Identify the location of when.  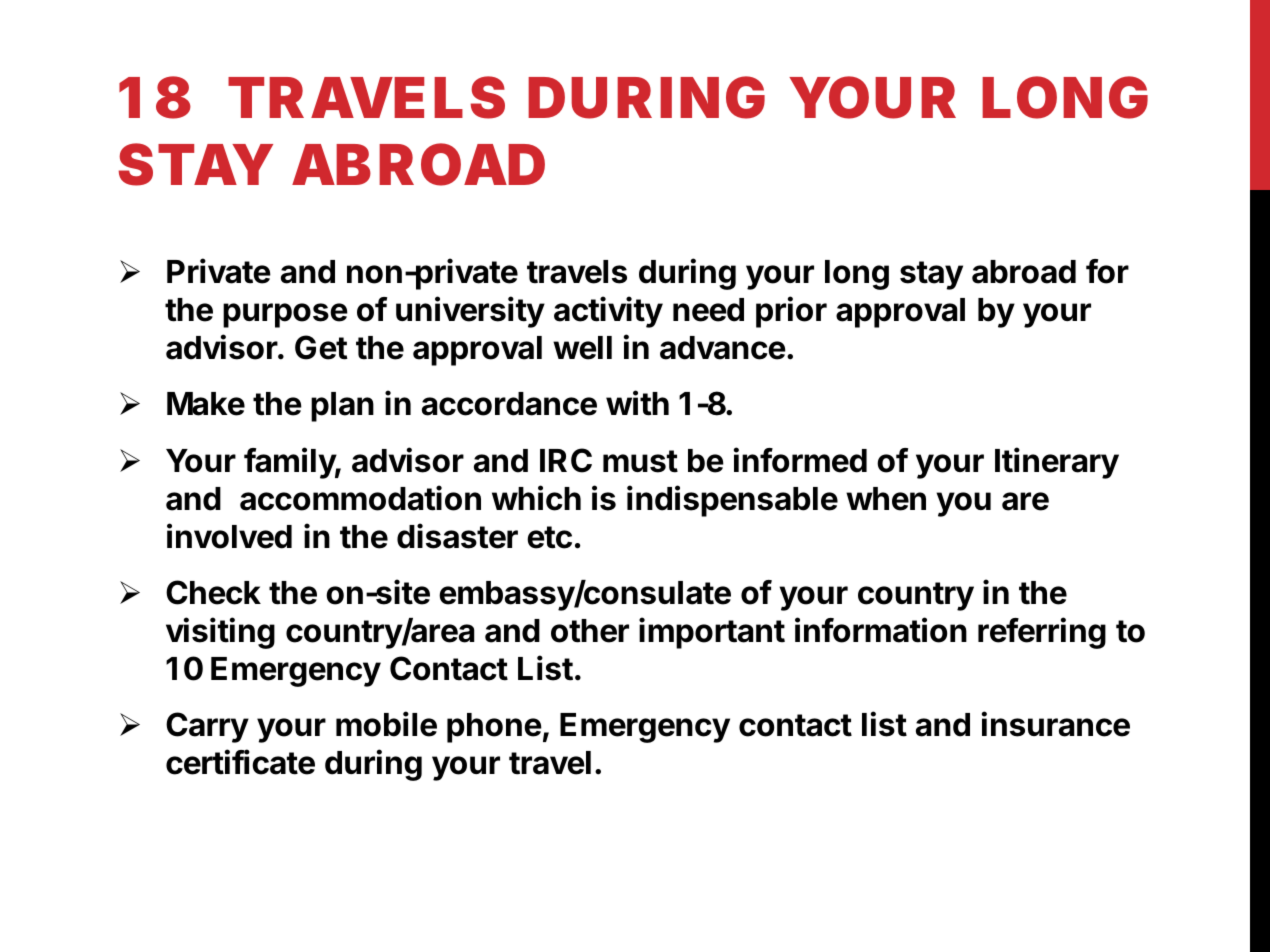
(886, 499).
